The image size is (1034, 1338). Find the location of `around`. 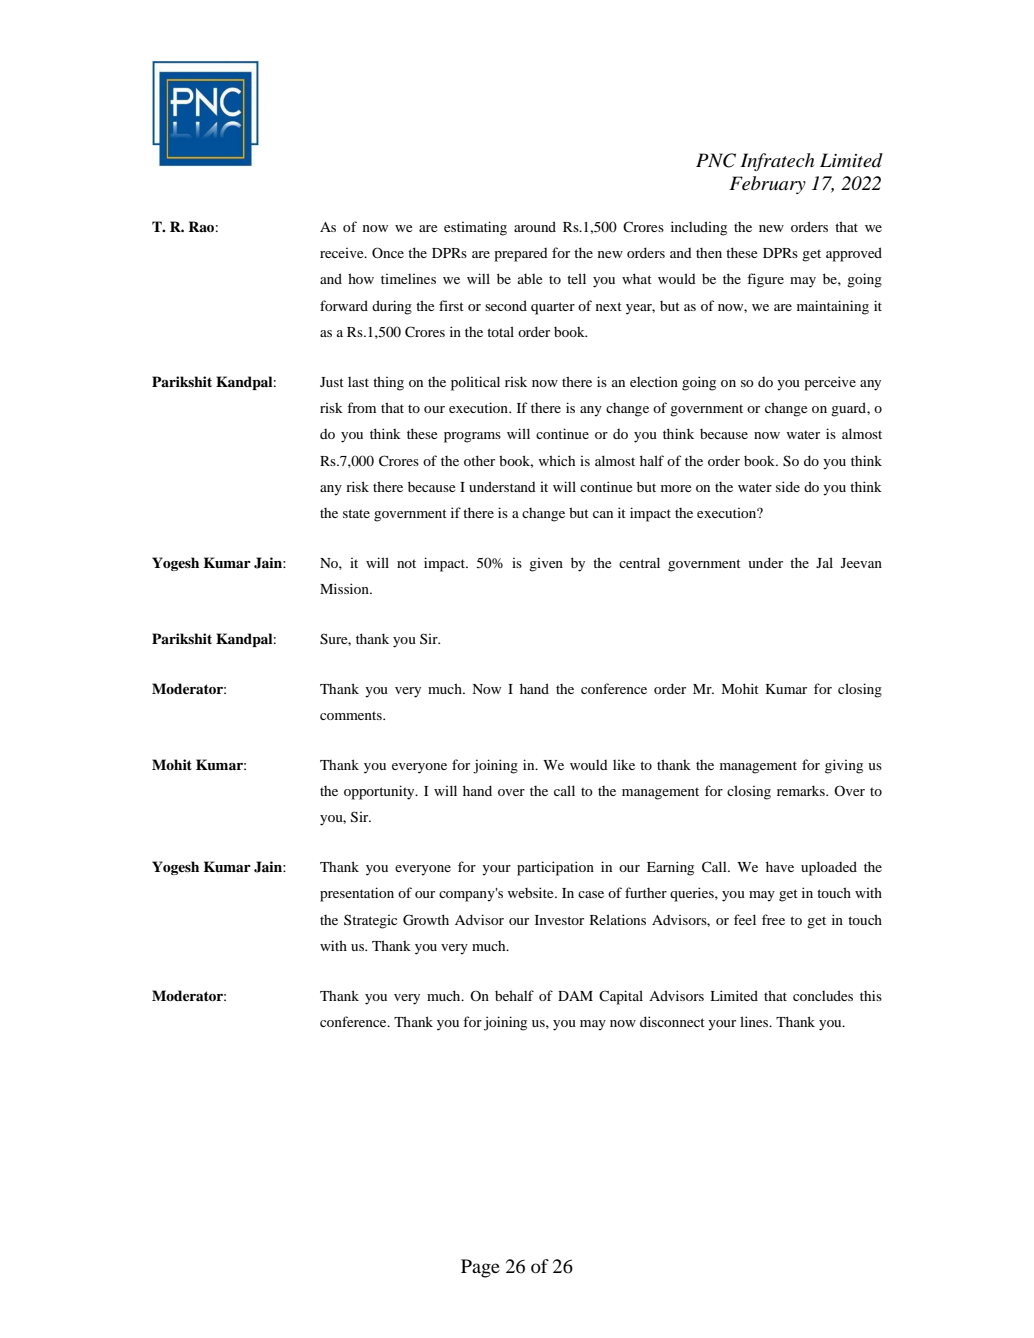

around is located at coordinates (535, 226).
